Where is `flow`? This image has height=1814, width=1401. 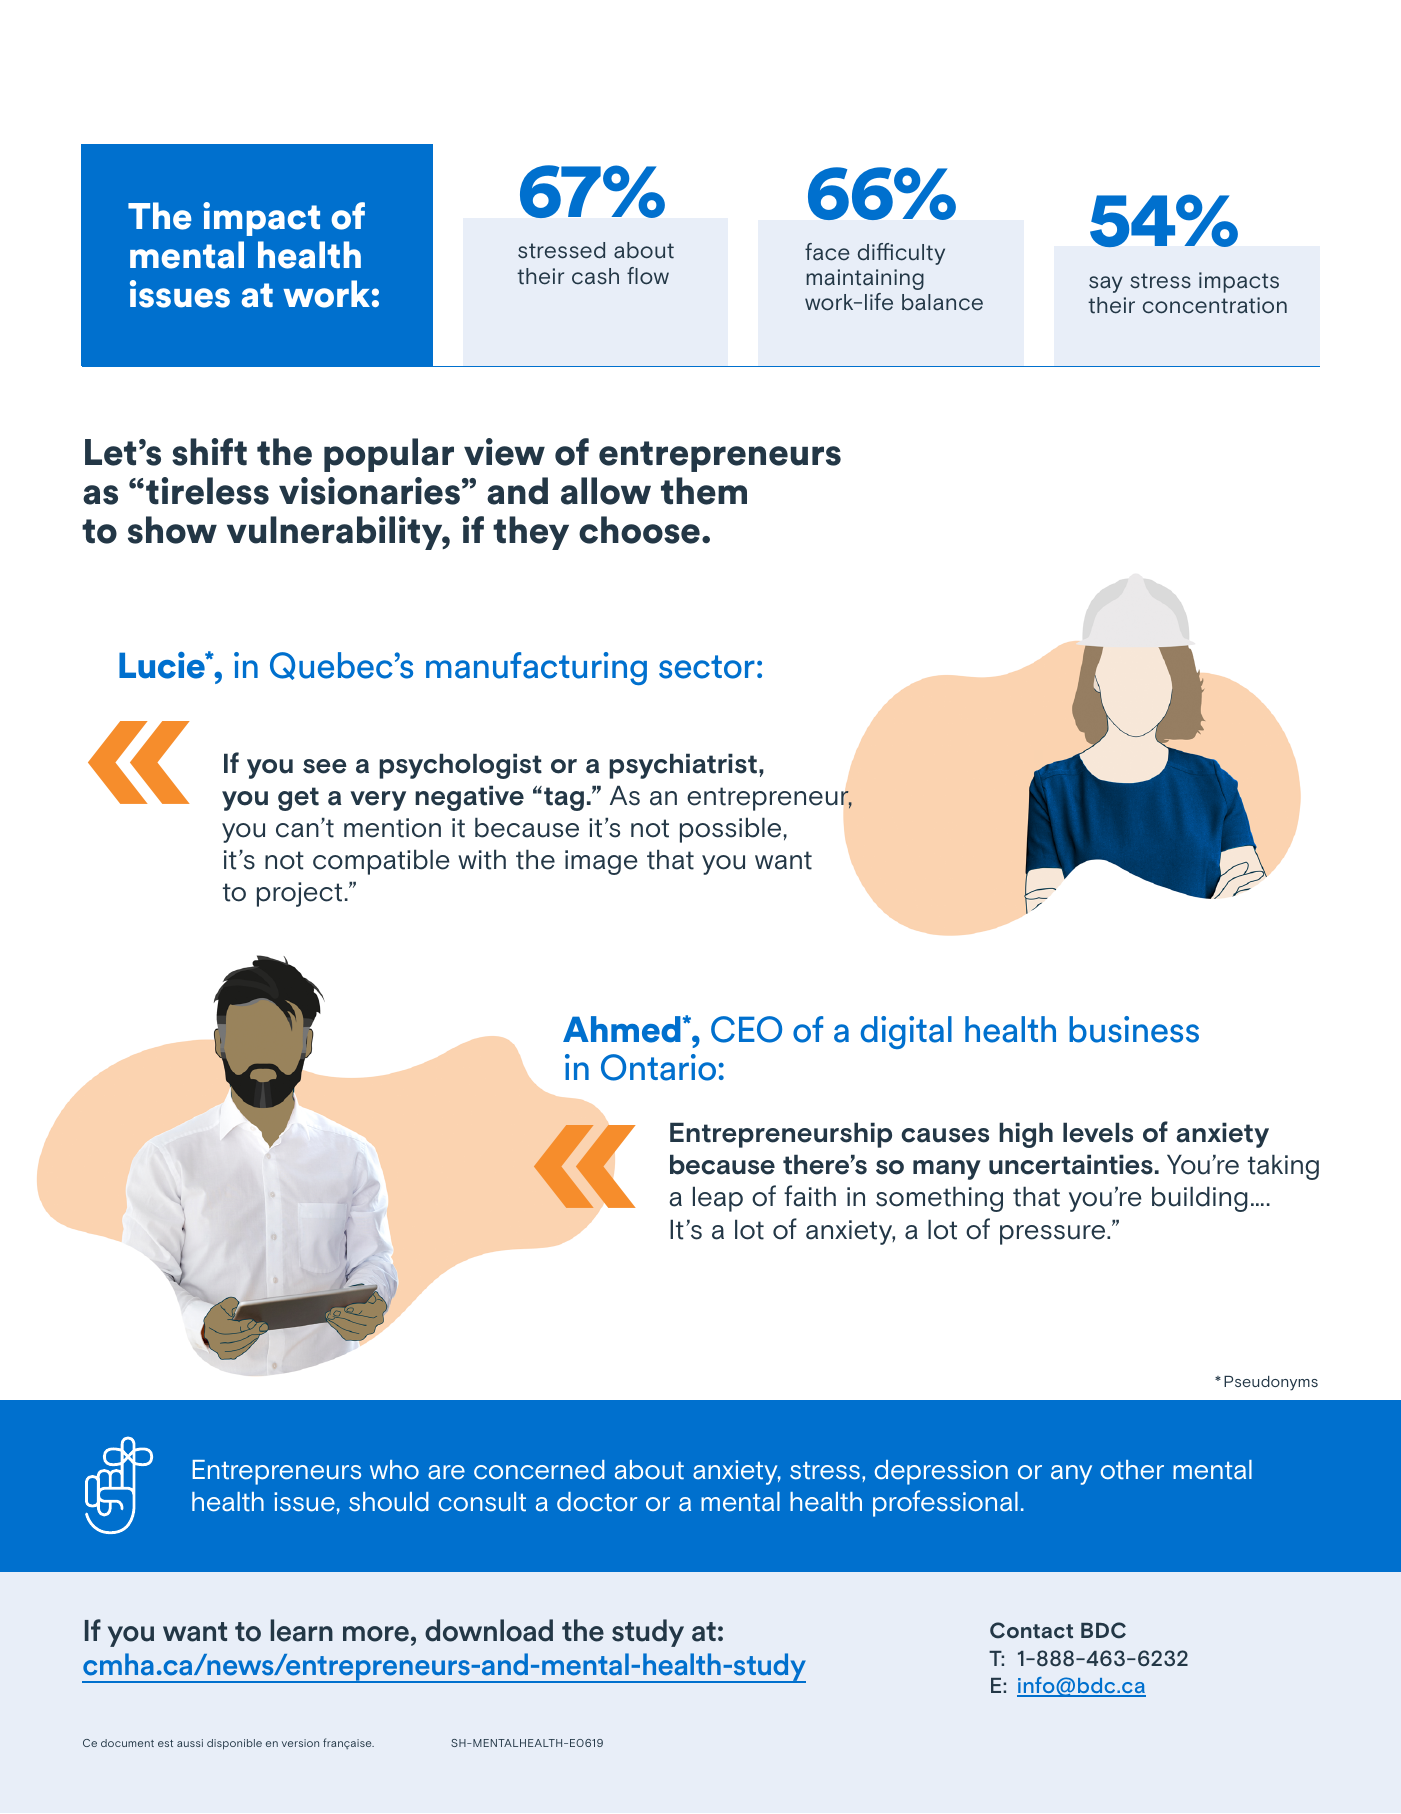 flow is located at coordinates (648, 276).
